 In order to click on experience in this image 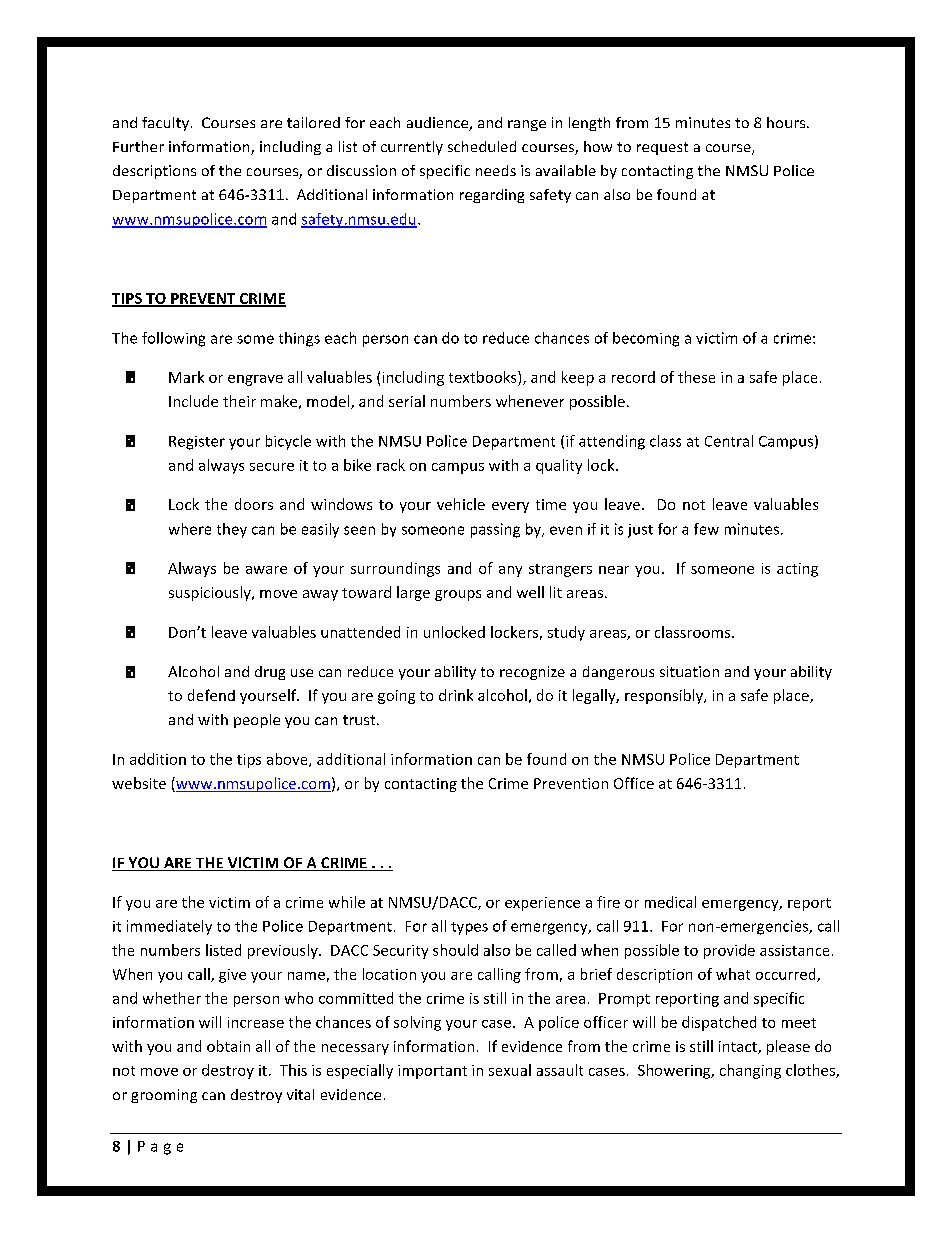, I will do `click(542, 904)`.
